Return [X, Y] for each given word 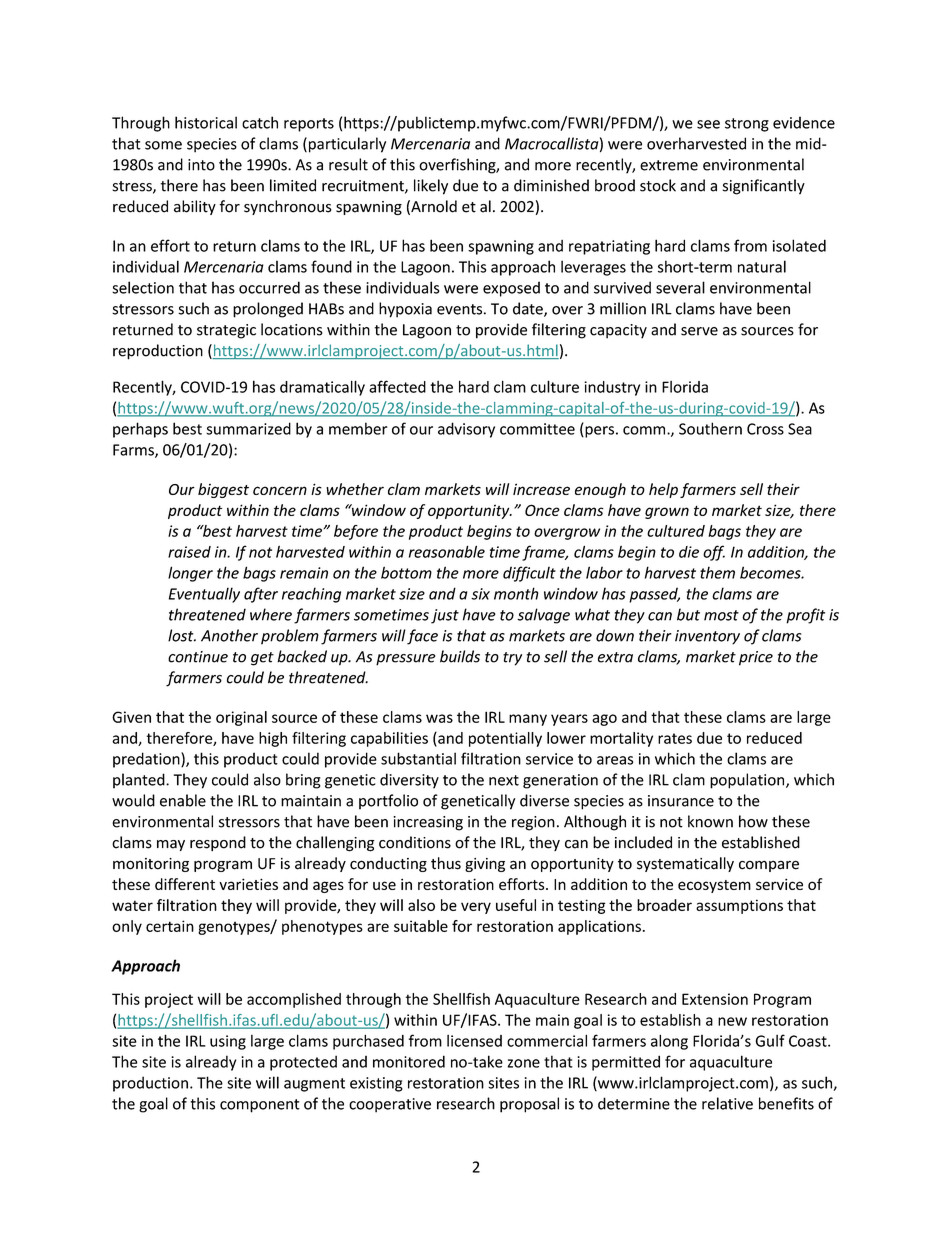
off [714, 553]
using [228, 1042]
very [476, 908]
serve [699, 331]
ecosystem [714, 886]
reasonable [447, 551]
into [201, 165]
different [185, 884]
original [241, 718]
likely [431, 187]
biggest [223, 490]
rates [675, 738]
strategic [226, 331]
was [439, 718]
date [529, 309]
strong [747, 125]
